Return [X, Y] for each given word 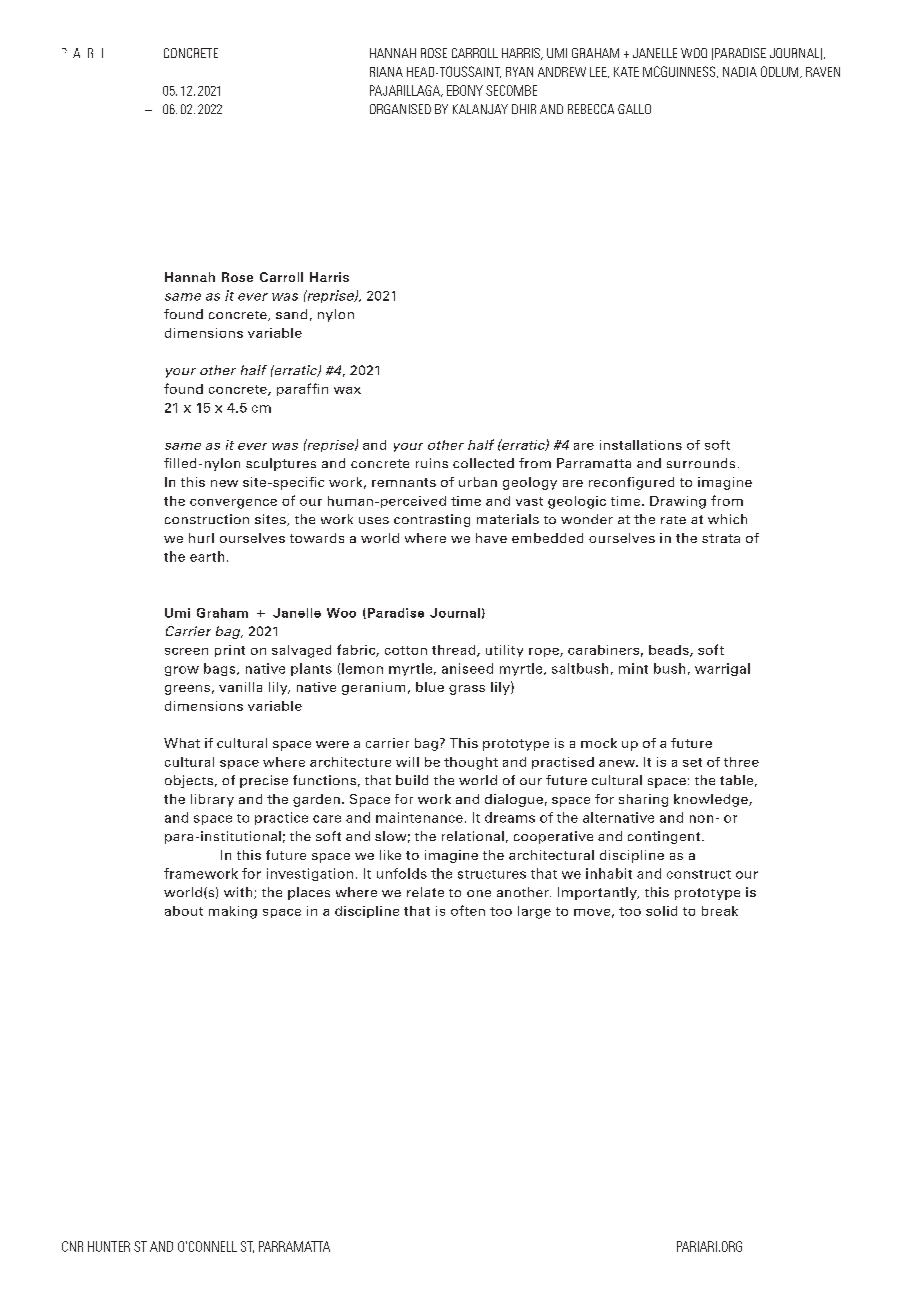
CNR [72, 1246]
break [720, 911]
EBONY [465, 90]
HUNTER [109, 1246]
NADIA [740, 72]
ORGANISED [400, 109]
